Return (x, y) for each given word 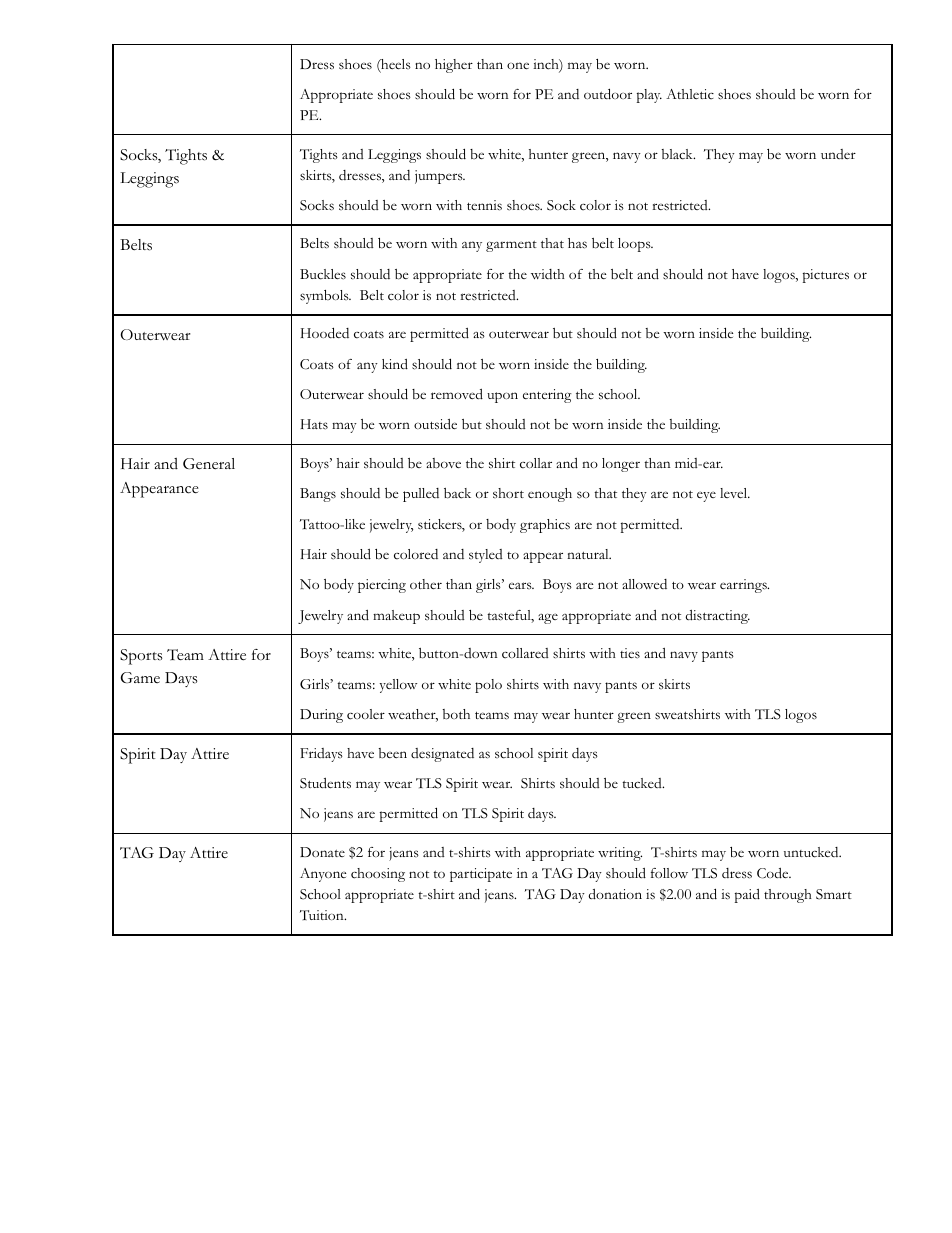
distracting (717, 617)
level (735, 493)
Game (140, 677)
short (508, 493)
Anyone (323, 875)
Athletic (690, 94)
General (209, 464)
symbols (325, 297)
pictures (826, 276)
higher (454, 66)
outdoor (608, 94)
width (548, 274)
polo (488, 686)
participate (481, 875)
